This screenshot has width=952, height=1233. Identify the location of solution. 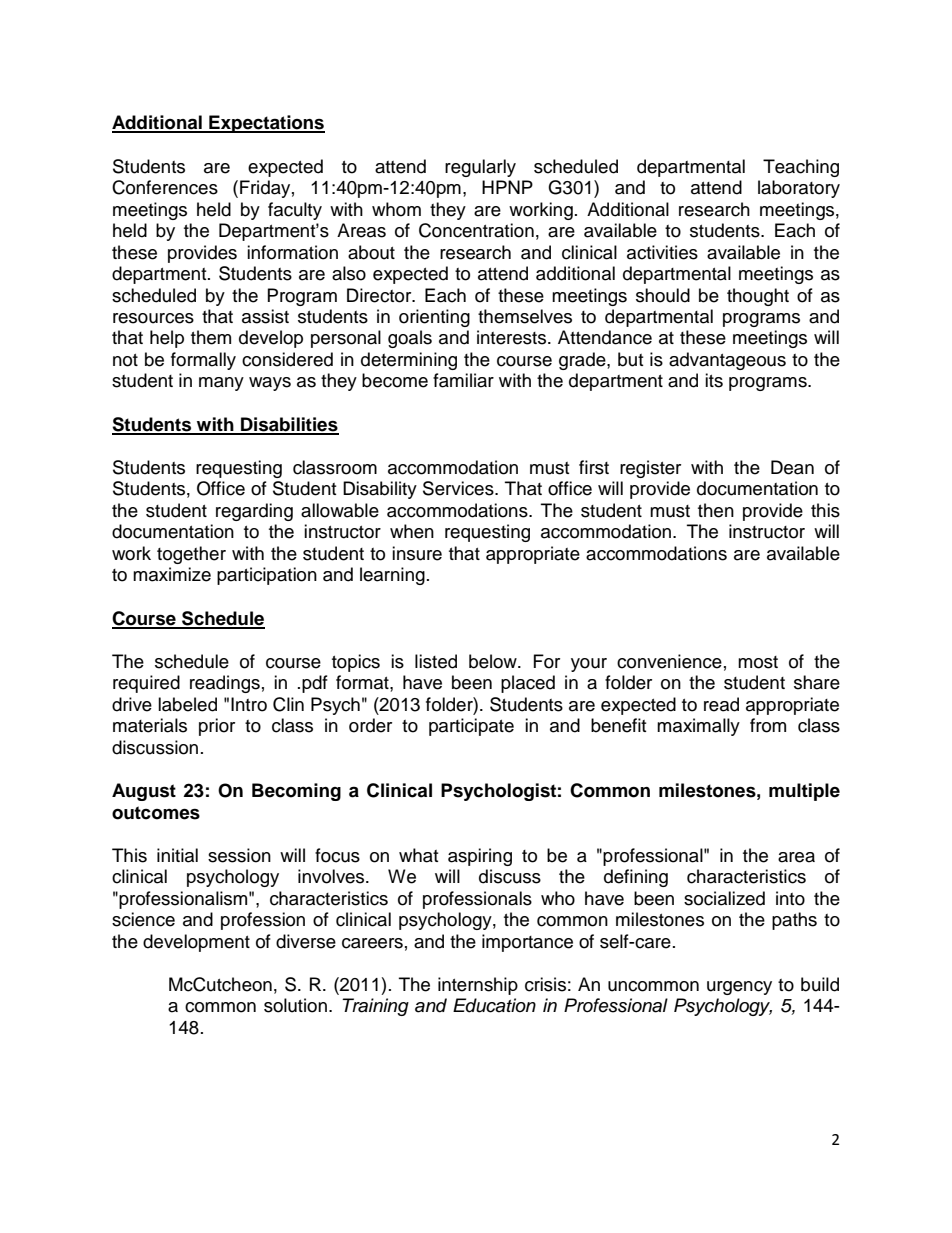
(295, 1005).
